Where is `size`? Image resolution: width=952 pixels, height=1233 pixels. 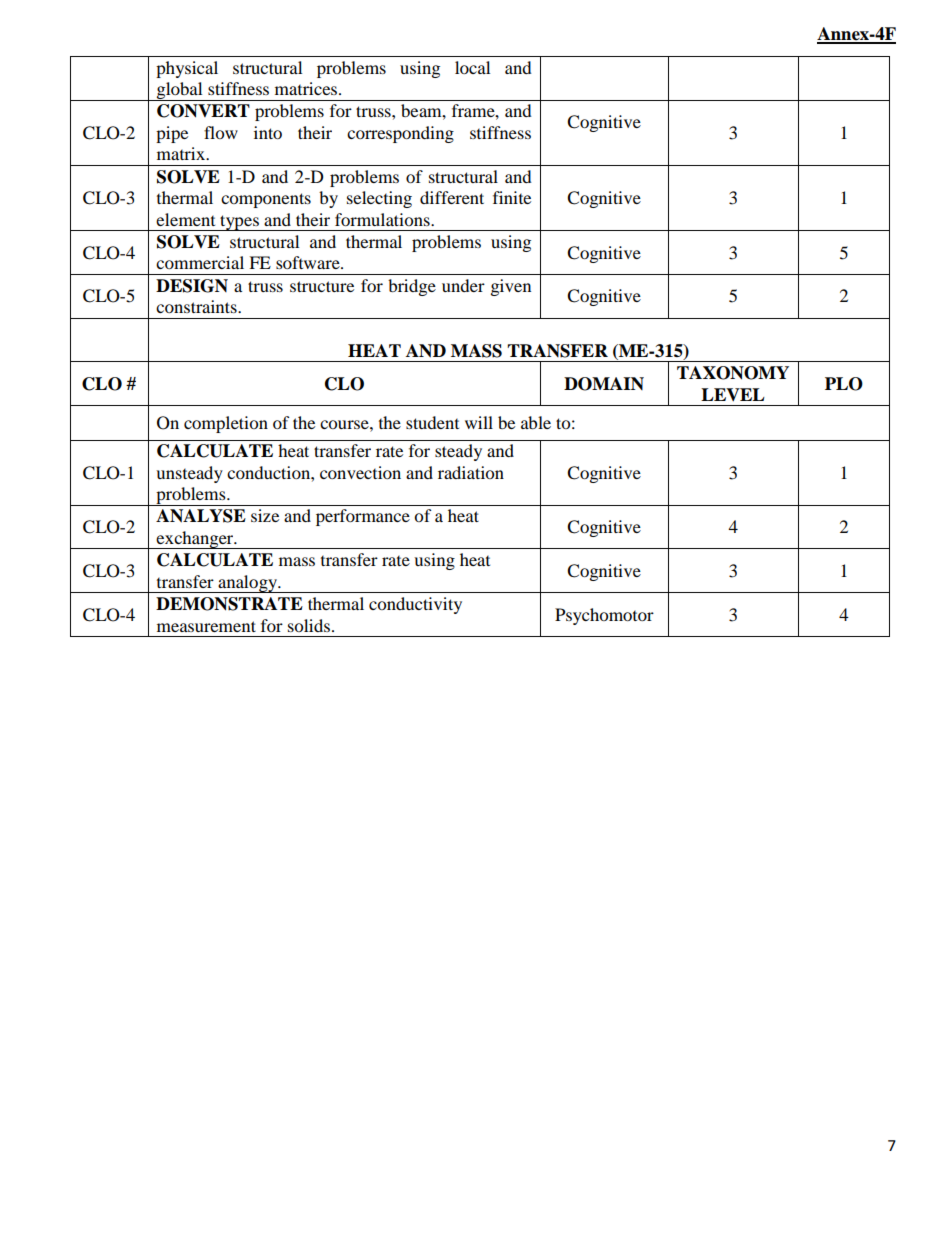
size is located at coordinates (265, 515).
